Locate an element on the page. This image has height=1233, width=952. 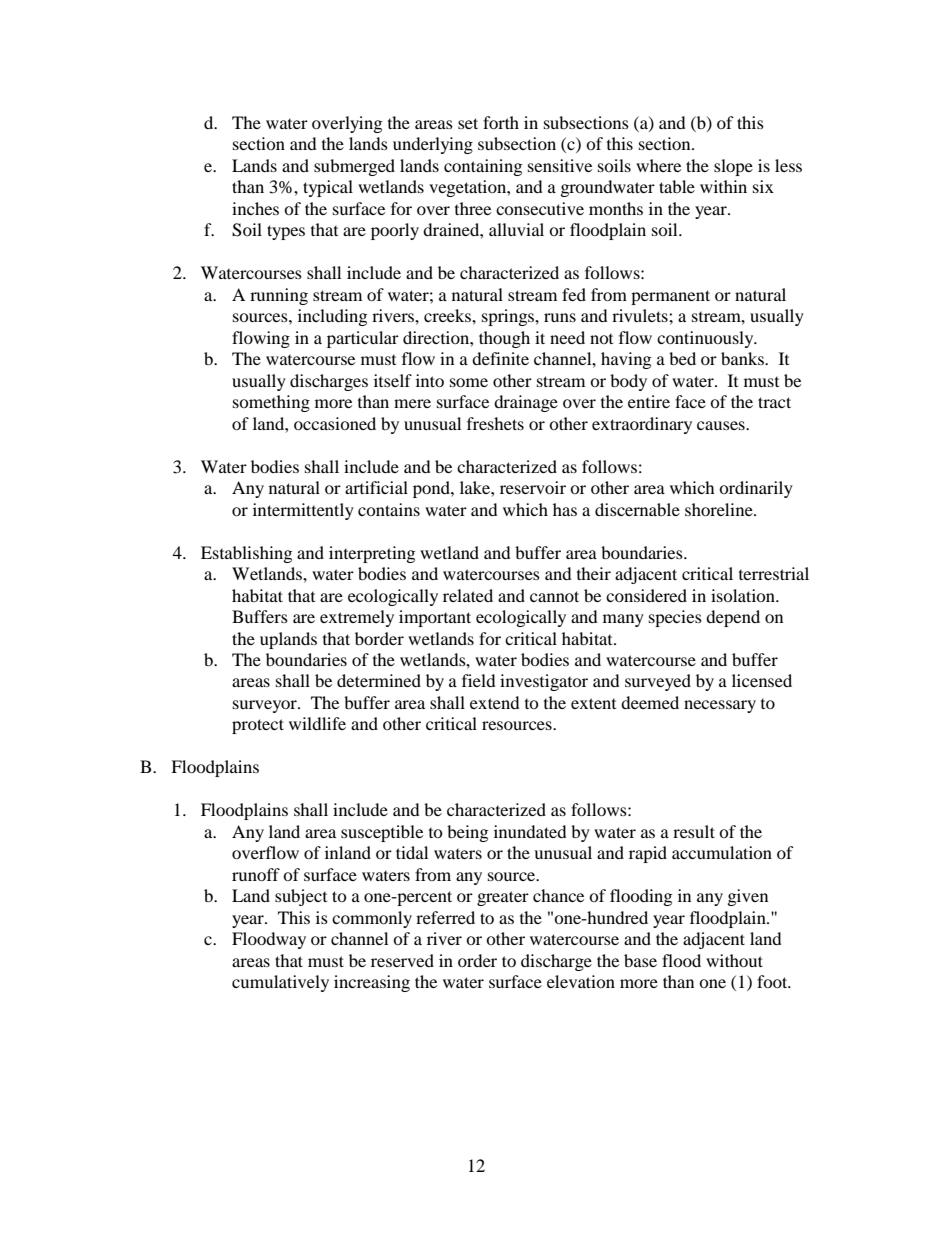
elevation is located at coordinates (581, 981).
